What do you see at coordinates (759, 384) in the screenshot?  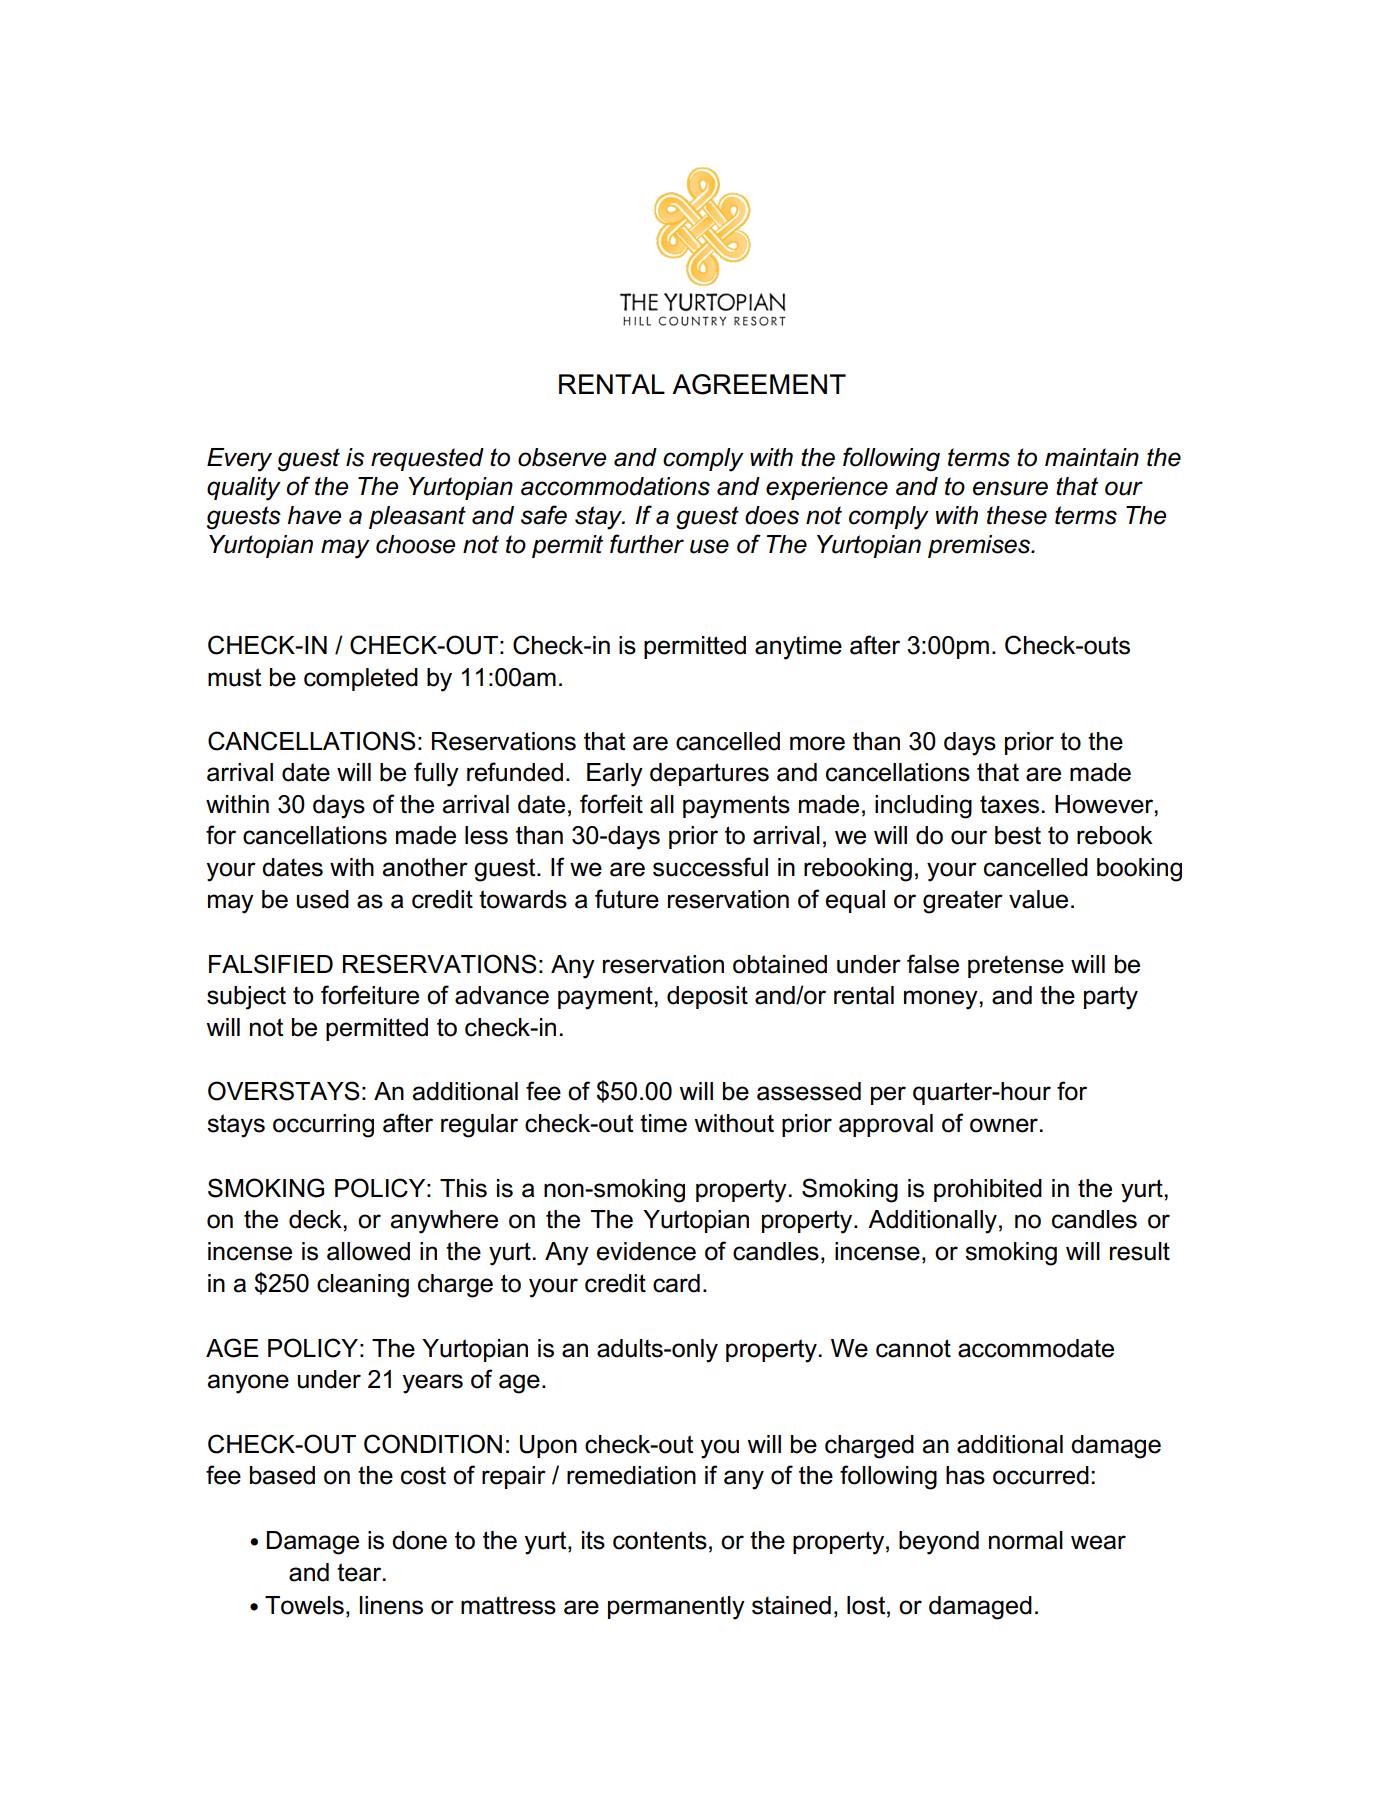 I see `AGREEMENT` at bounding box center [759, 384].
